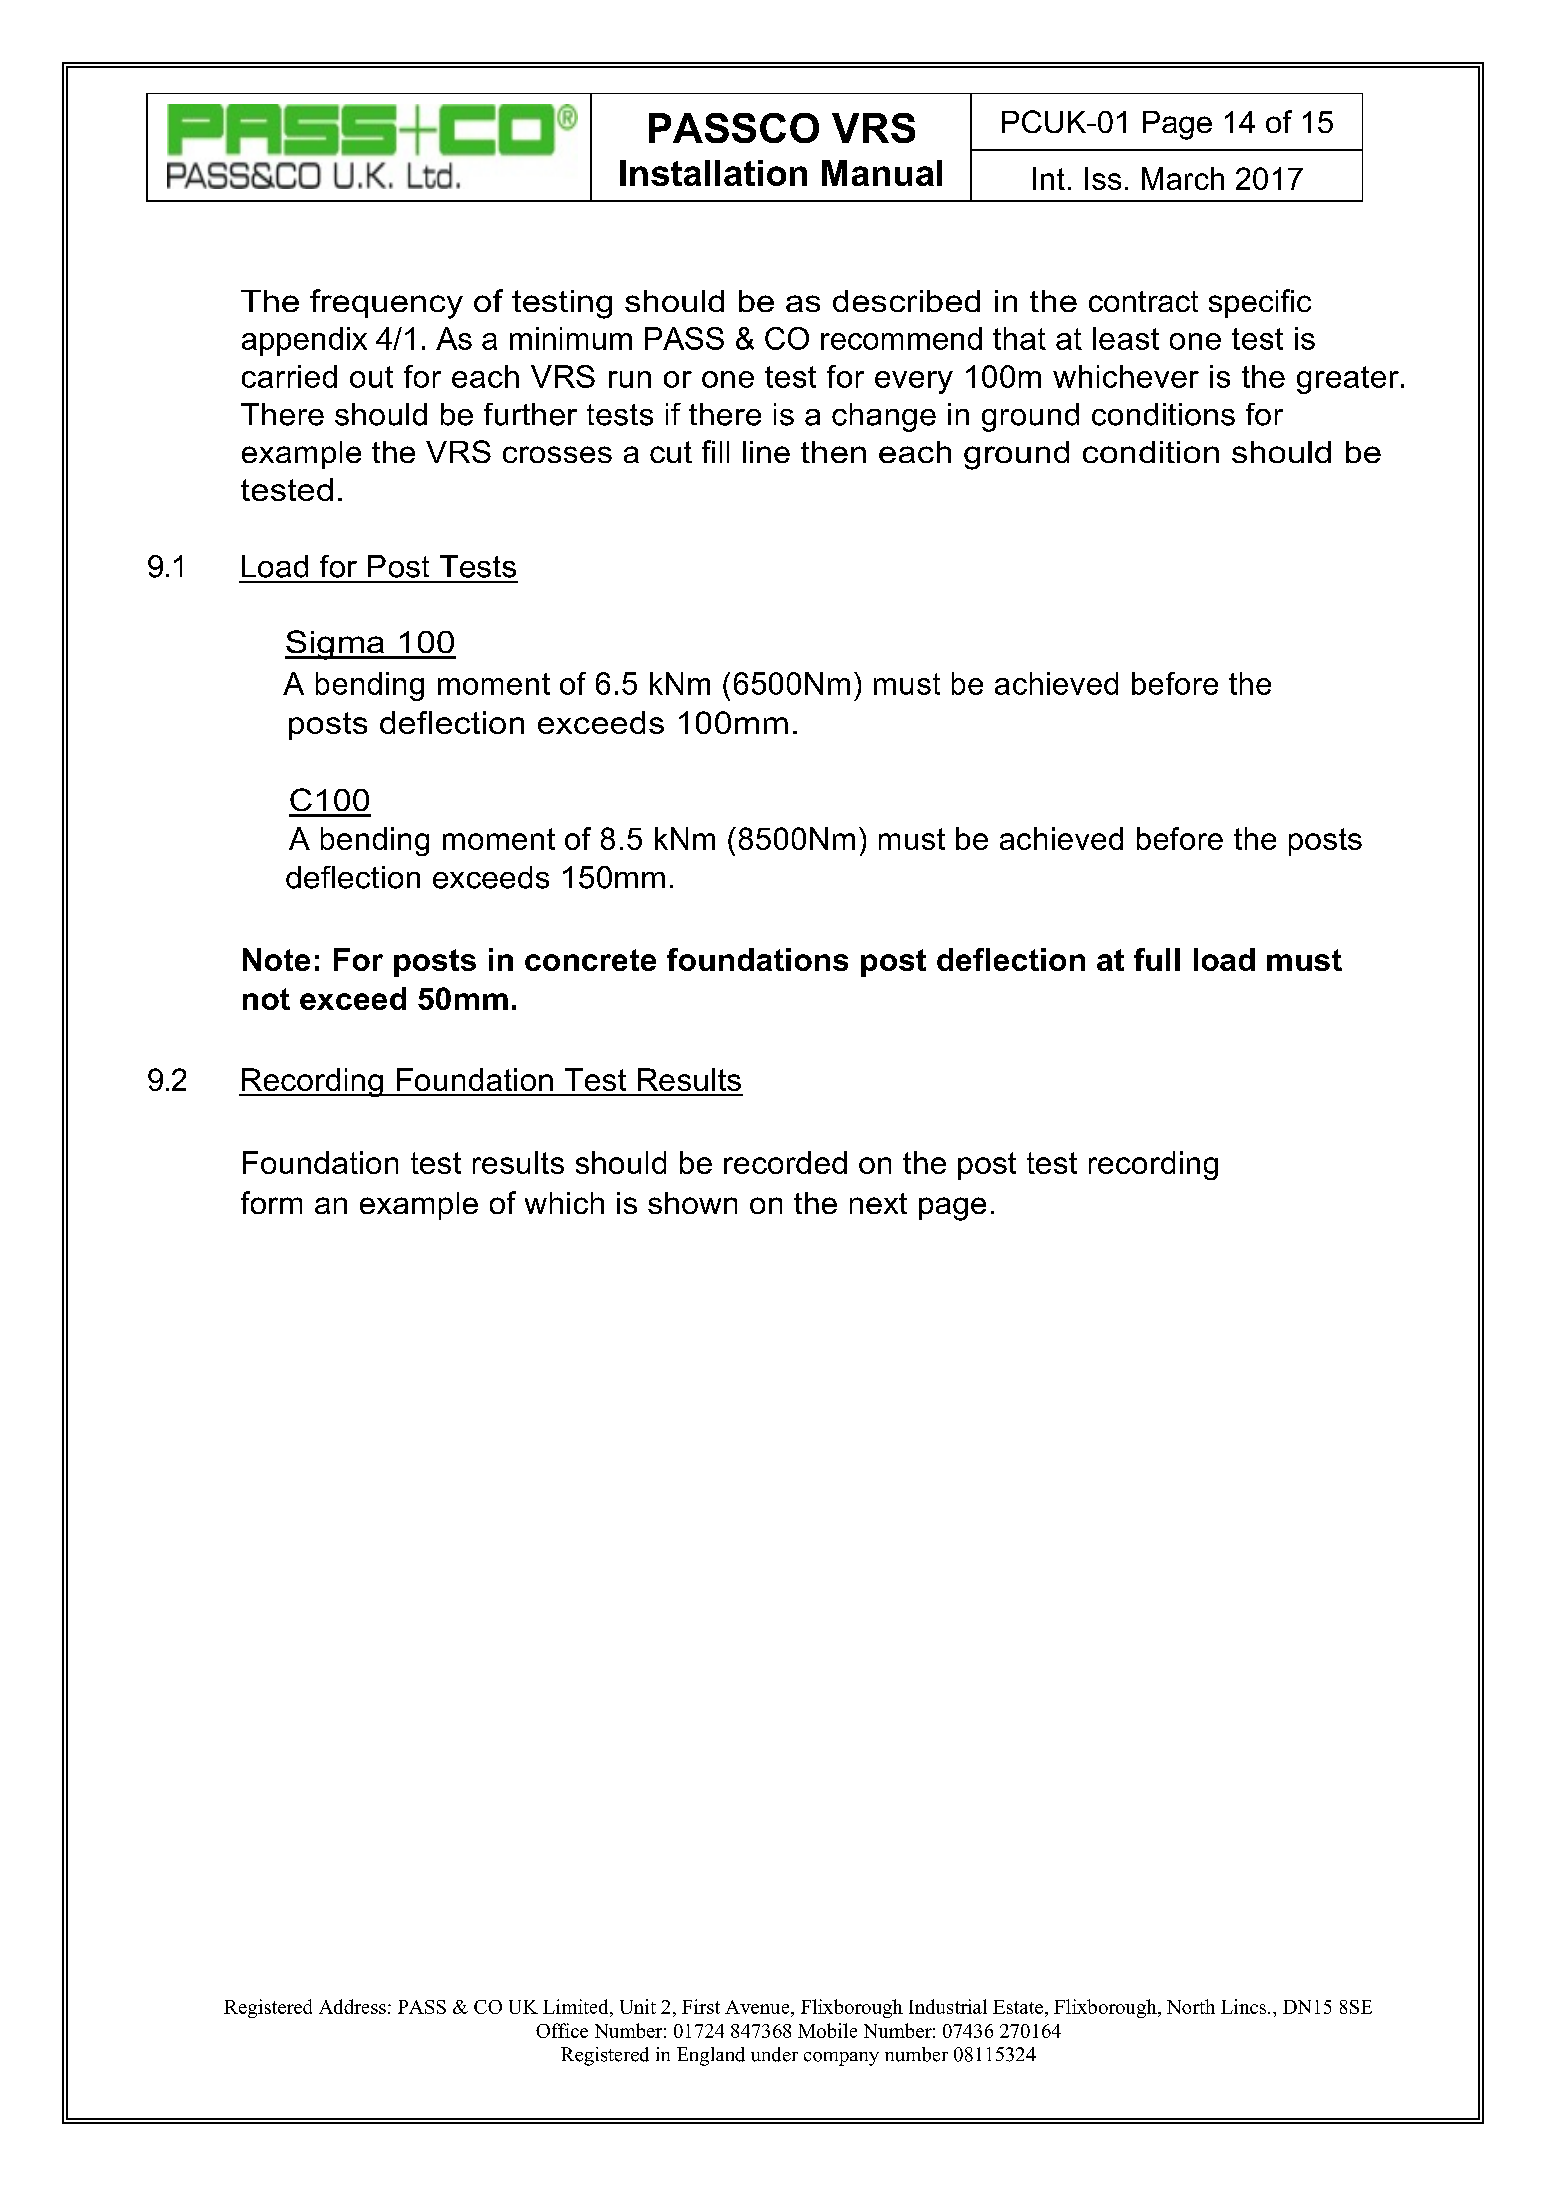 This screenshot has width=1546, height=2186. Describe the element at coordinates (352, 2006) in the screenshot. I see `Address` at that location.
